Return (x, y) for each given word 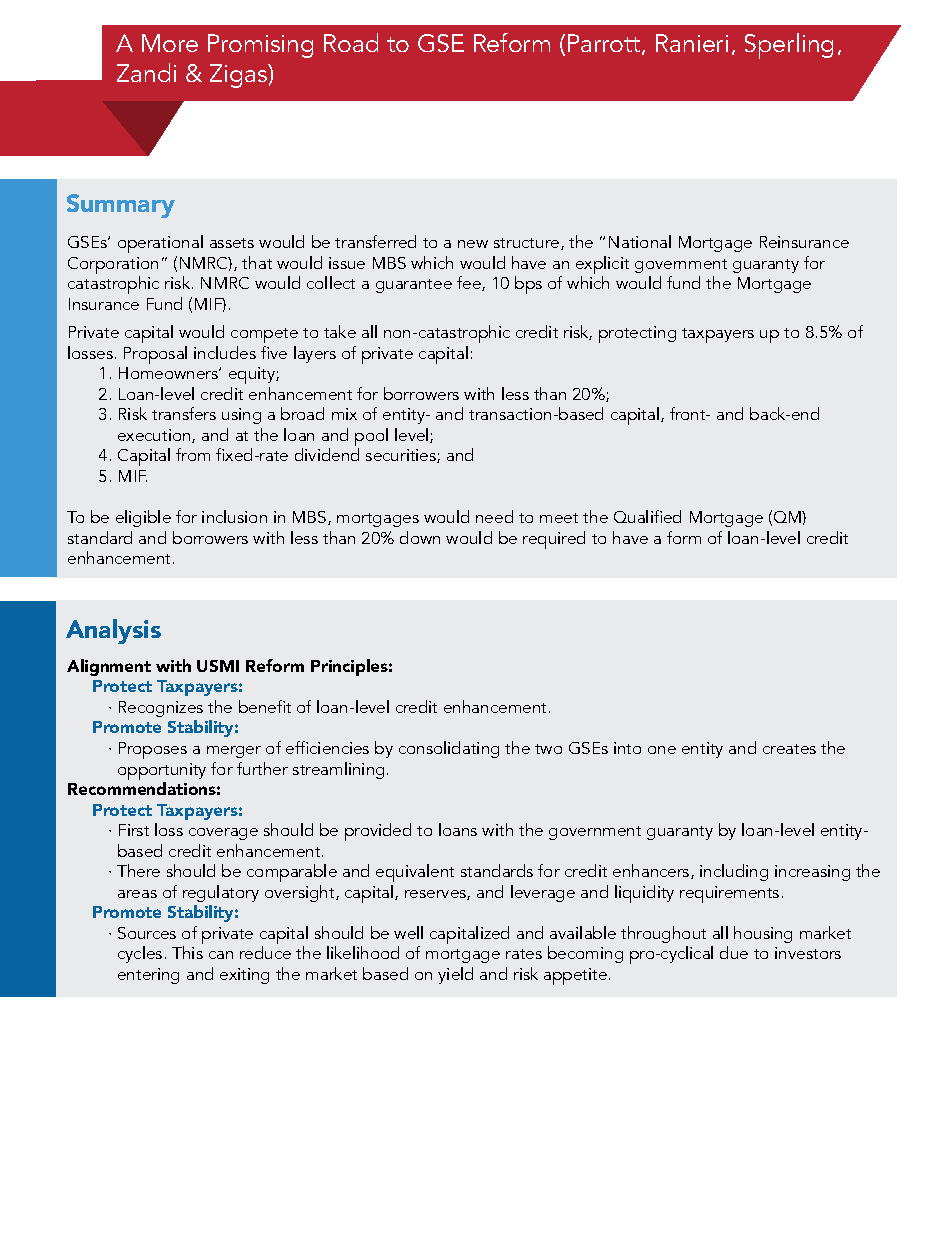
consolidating (449, 749)
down (420, 537)
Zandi (146, 72)
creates (789, 749)
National (640, 241)
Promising (260, 46)
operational (160, 244)
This (187, 952)
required (554, 540)
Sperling (789, 46)
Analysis (113, 631)
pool (371, 438)
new (473, 244)
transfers (184, 413)
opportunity (162, 771)
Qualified (647, 516)
